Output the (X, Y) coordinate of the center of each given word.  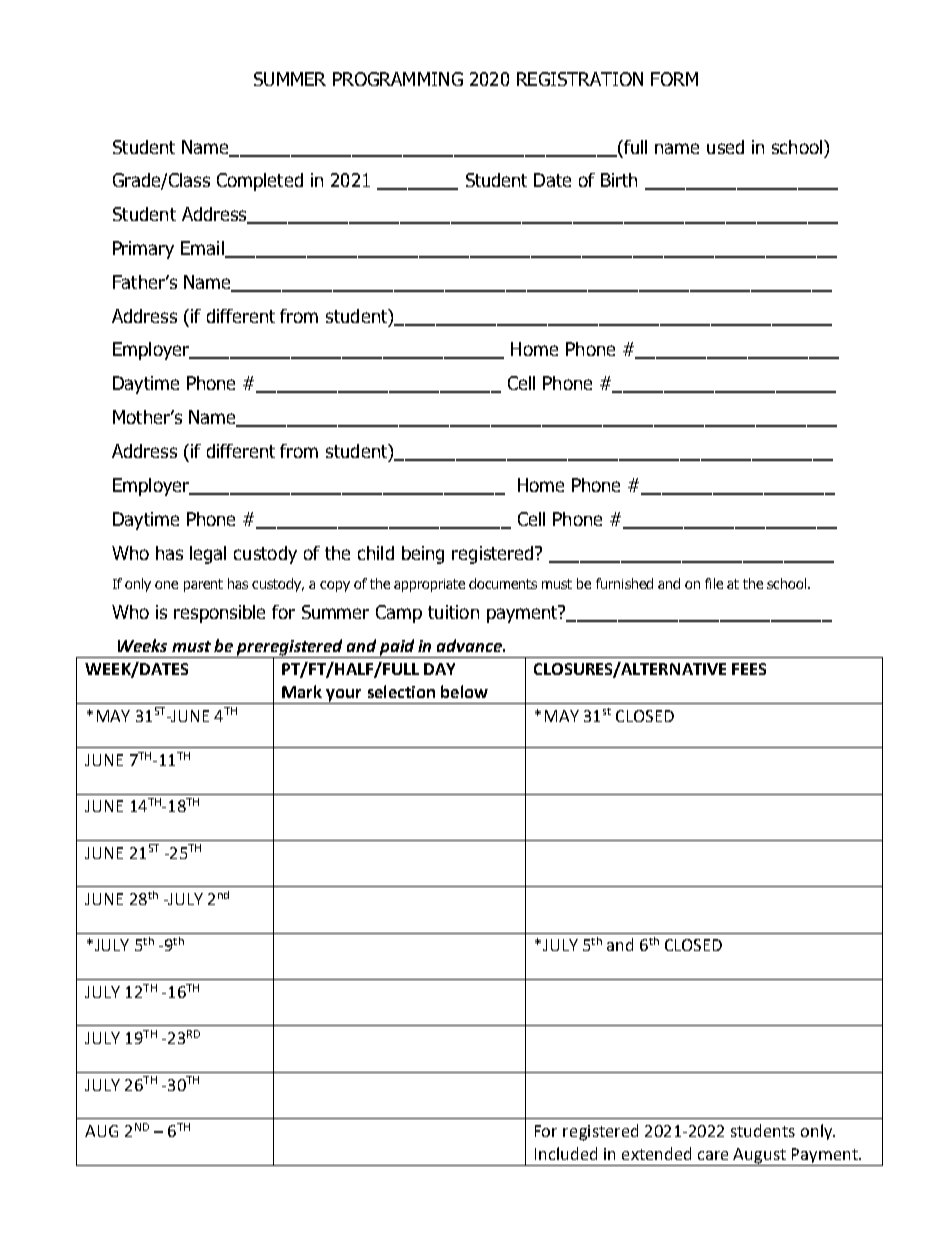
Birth (619, 180)
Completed (260, 182)
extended (656, 1153)
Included (566, 1153)
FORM (674, 79)
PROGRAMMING (398, 79)
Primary (143, 250)
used (725, 147)
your (344, 696)
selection (401, 691)
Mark (302, 691)
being (423, 555)
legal (208, 555)
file (714, 583)
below (464, 691)
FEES (749, 669)
